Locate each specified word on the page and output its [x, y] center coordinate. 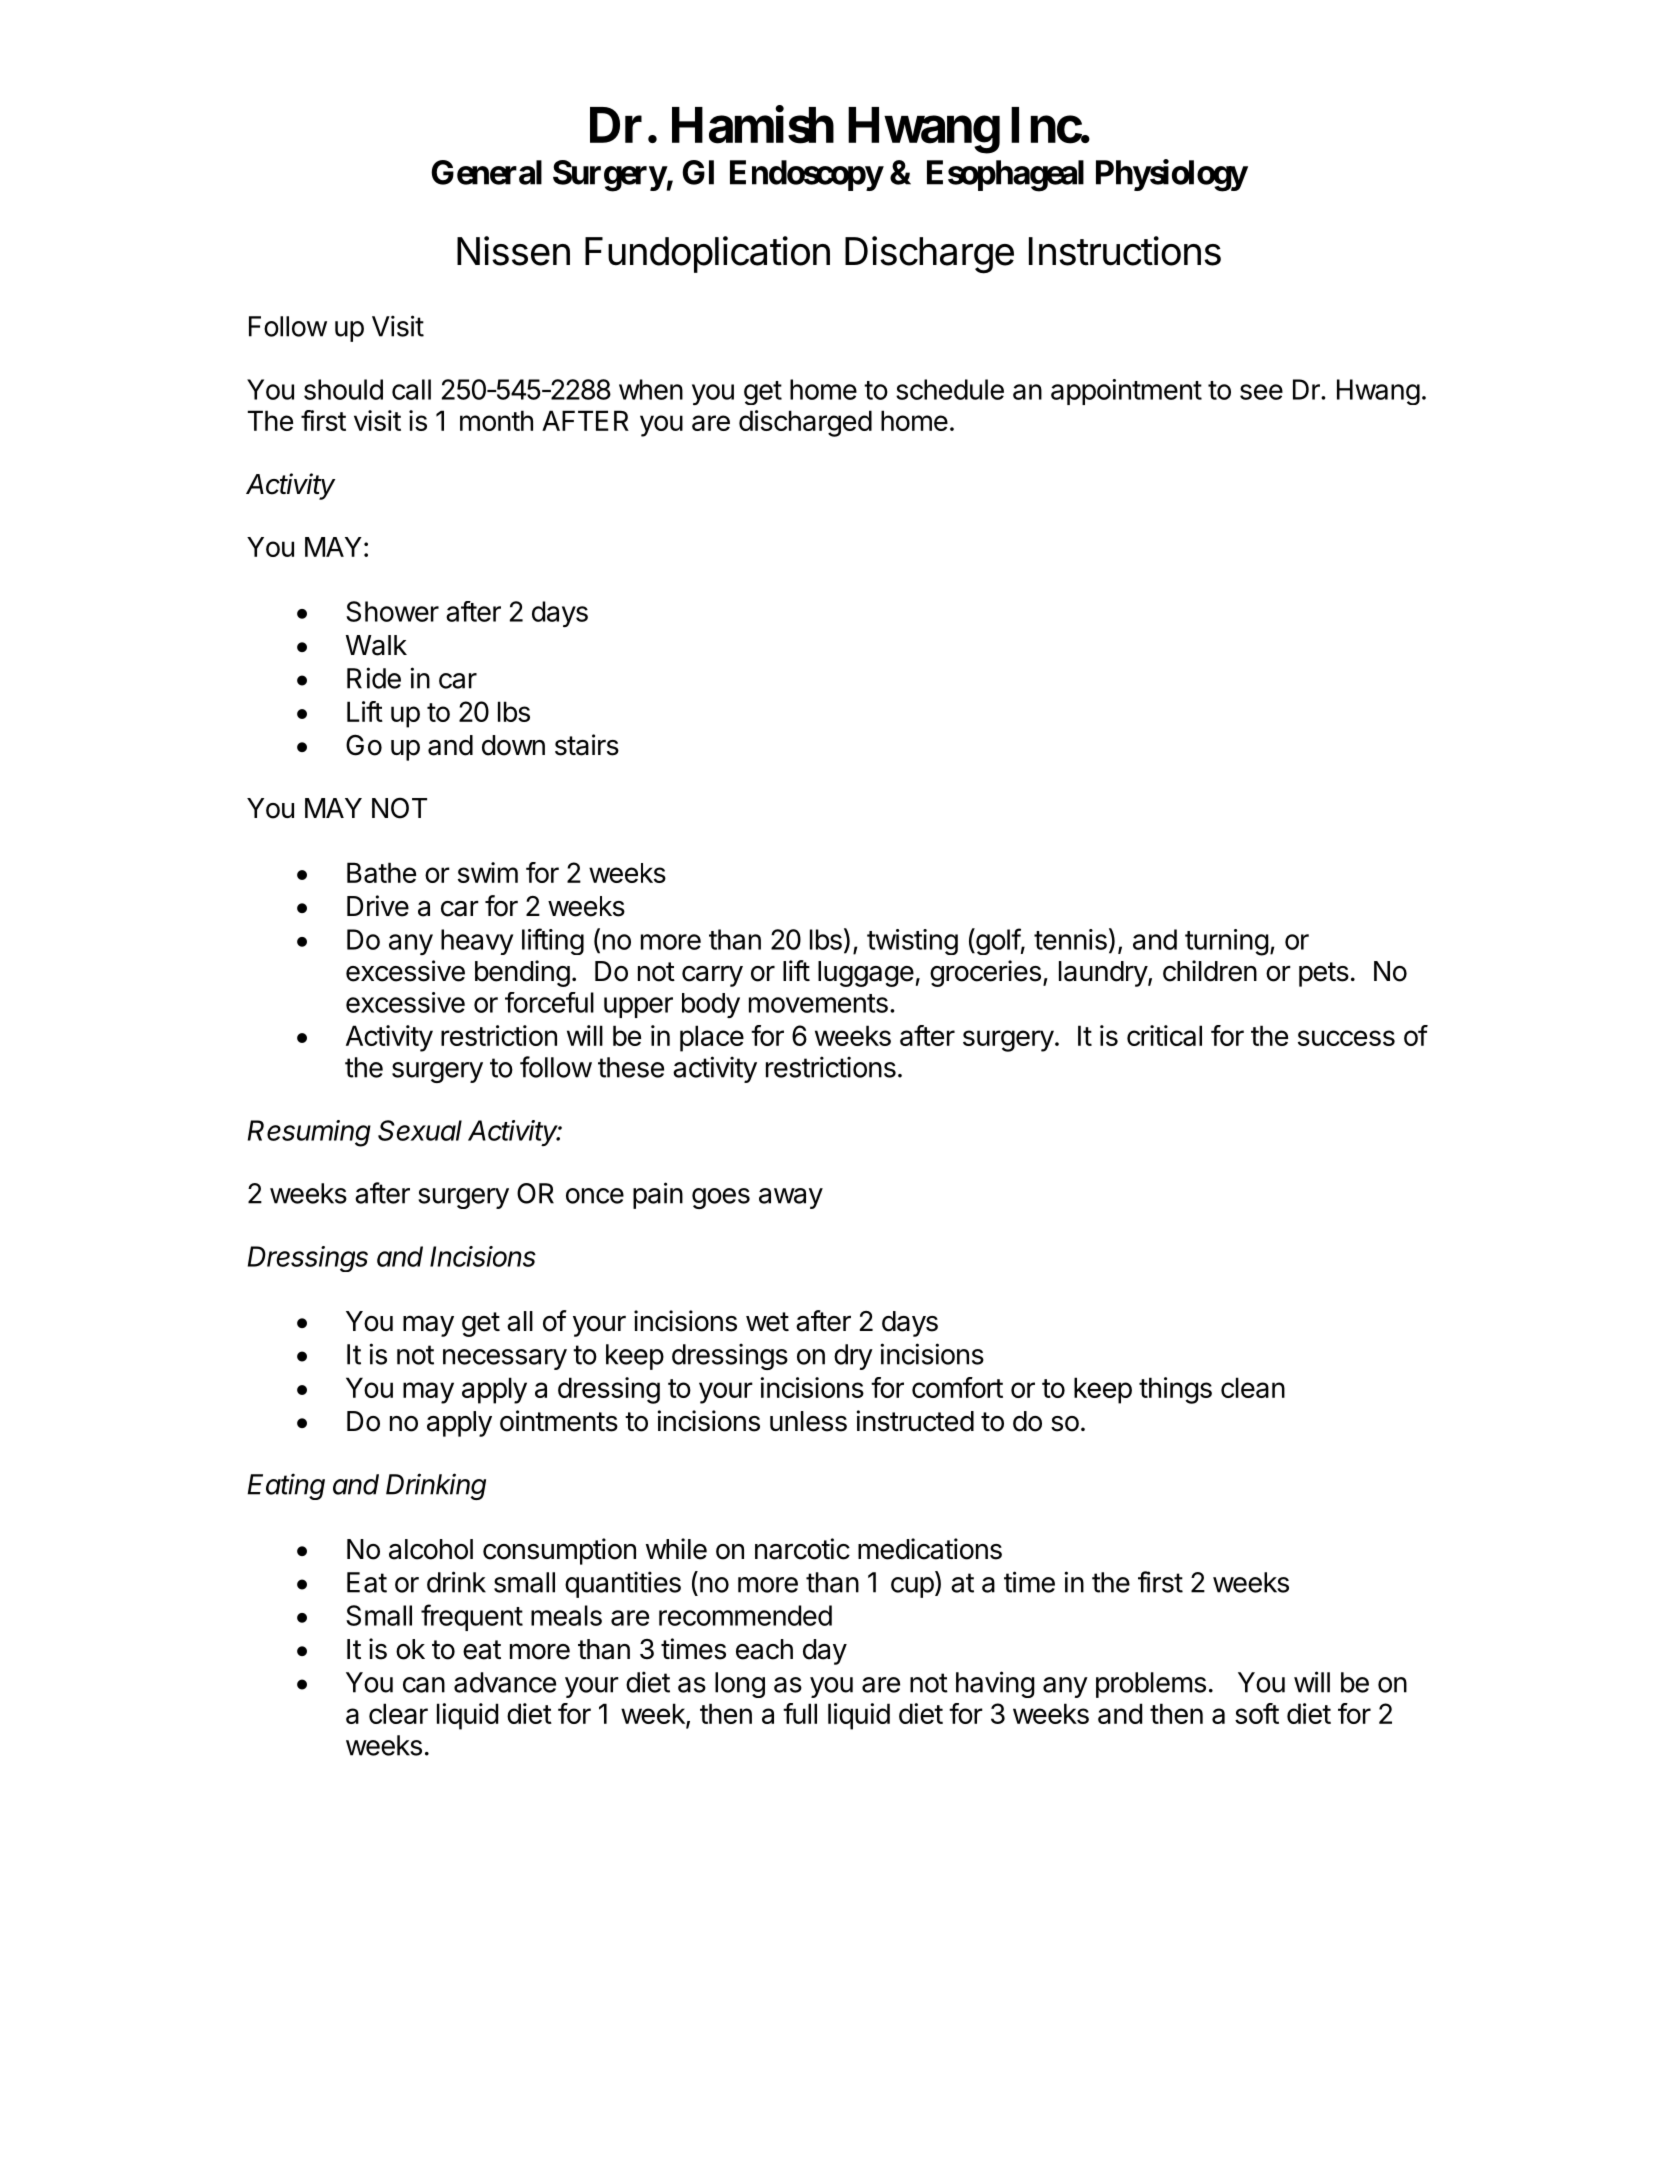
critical [1164, 1035]
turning [1227, 942]
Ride [374, 678]
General [486, 172]
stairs [587, 745]
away [791, 1198]
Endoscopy [806, 175]
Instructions [1125, 251]
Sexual [420, 1130]
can [424, 1685]
